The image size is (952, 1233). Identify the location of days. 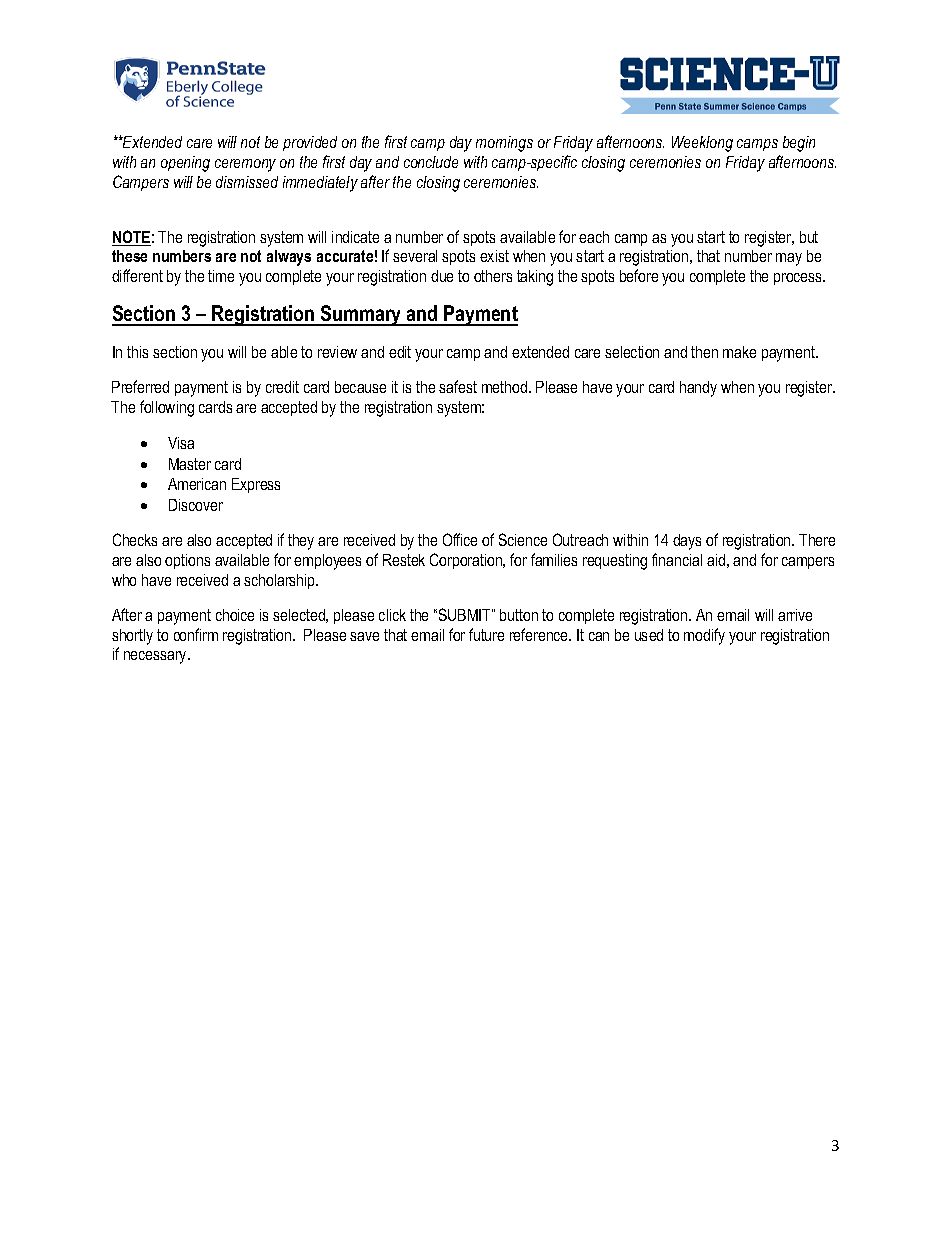
(687, 542).
